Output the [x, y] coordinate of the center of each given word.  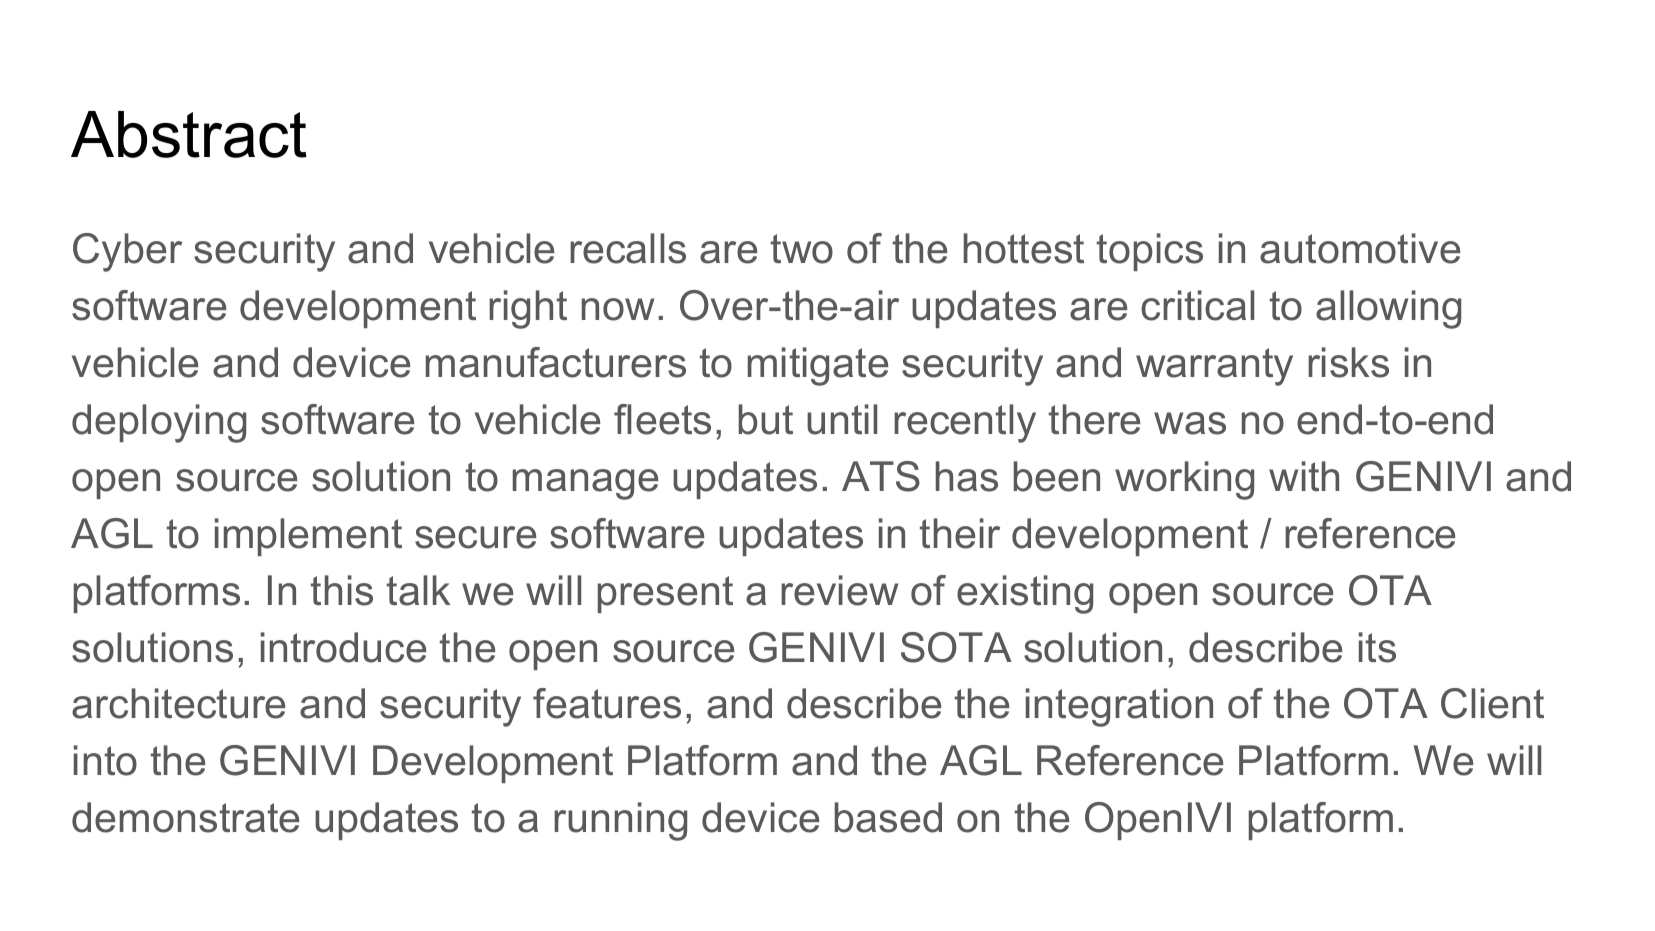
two [802, 249]
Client [1492, 703]
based [888, 817]
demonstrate [185, 817]
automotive [1360, 248]
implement [308, 537]
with [1304, 476]
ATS [881, 476]
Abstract [189, 134]
